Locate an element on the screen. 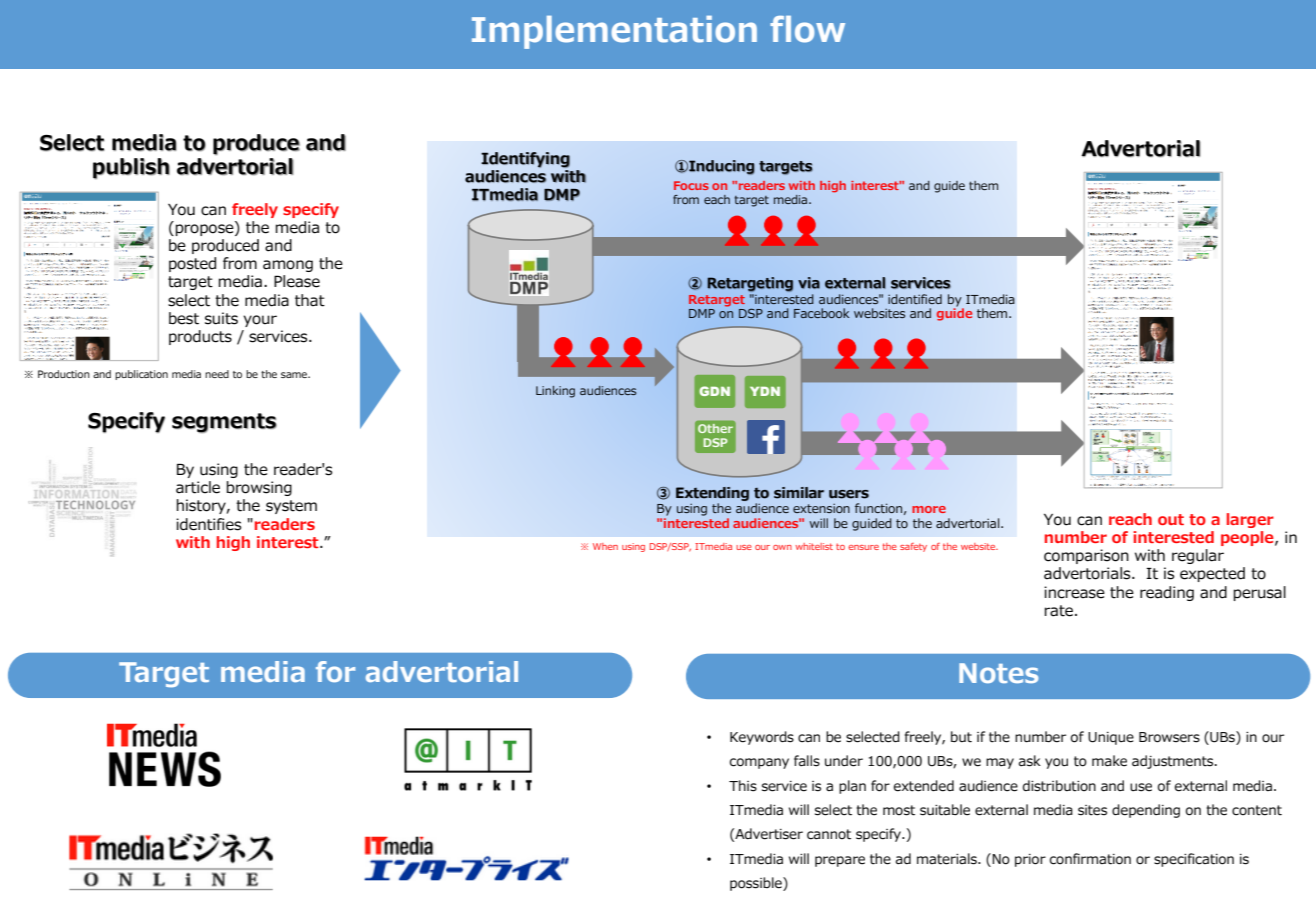 The width and height of the screenshot is (1316, 911). possible is located at coordinates (757, 884).
